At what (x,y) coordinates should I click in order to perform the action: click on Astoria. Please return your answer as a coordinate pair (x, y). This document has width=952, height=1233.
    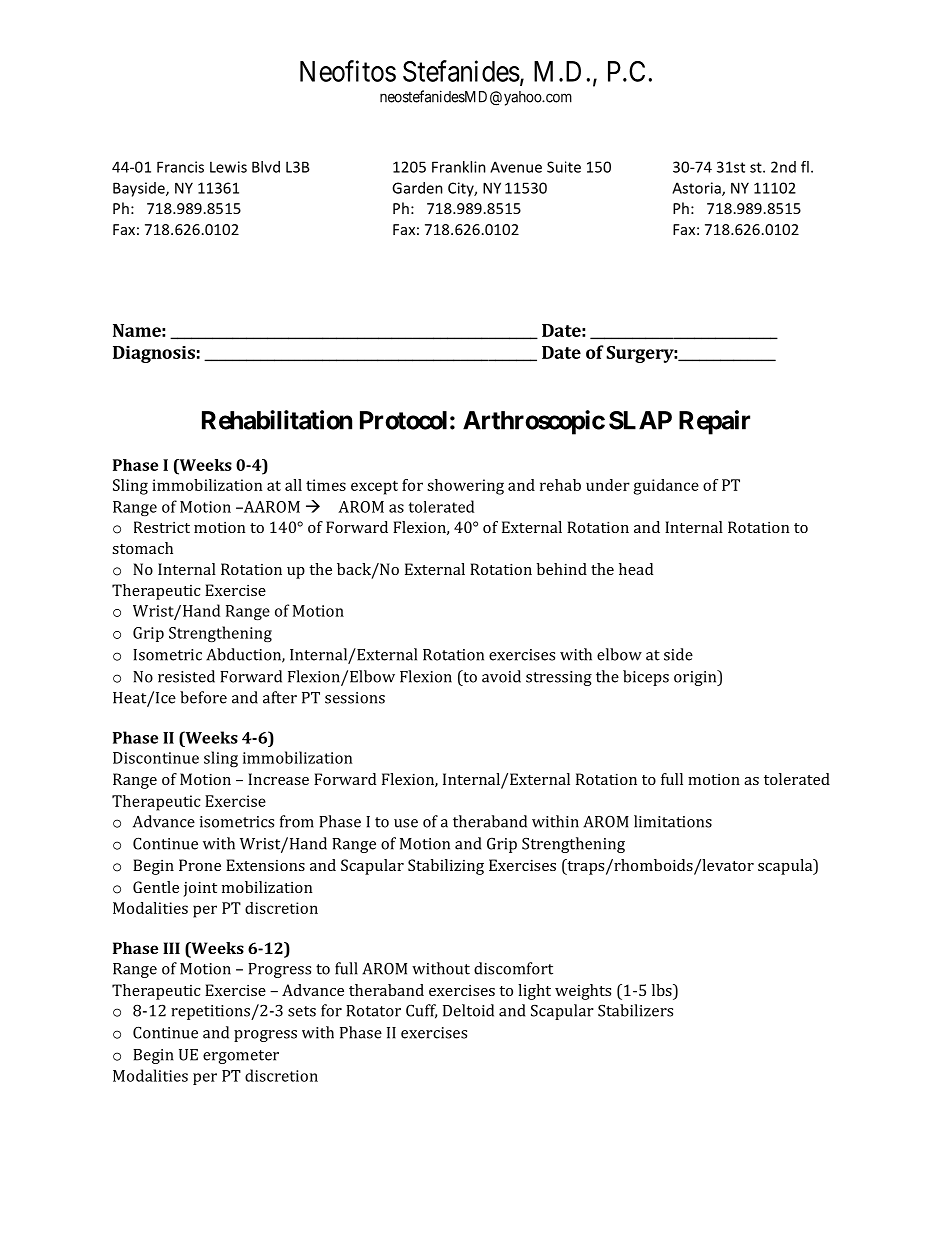
    Looking at the image, I should click on (697, 189).
